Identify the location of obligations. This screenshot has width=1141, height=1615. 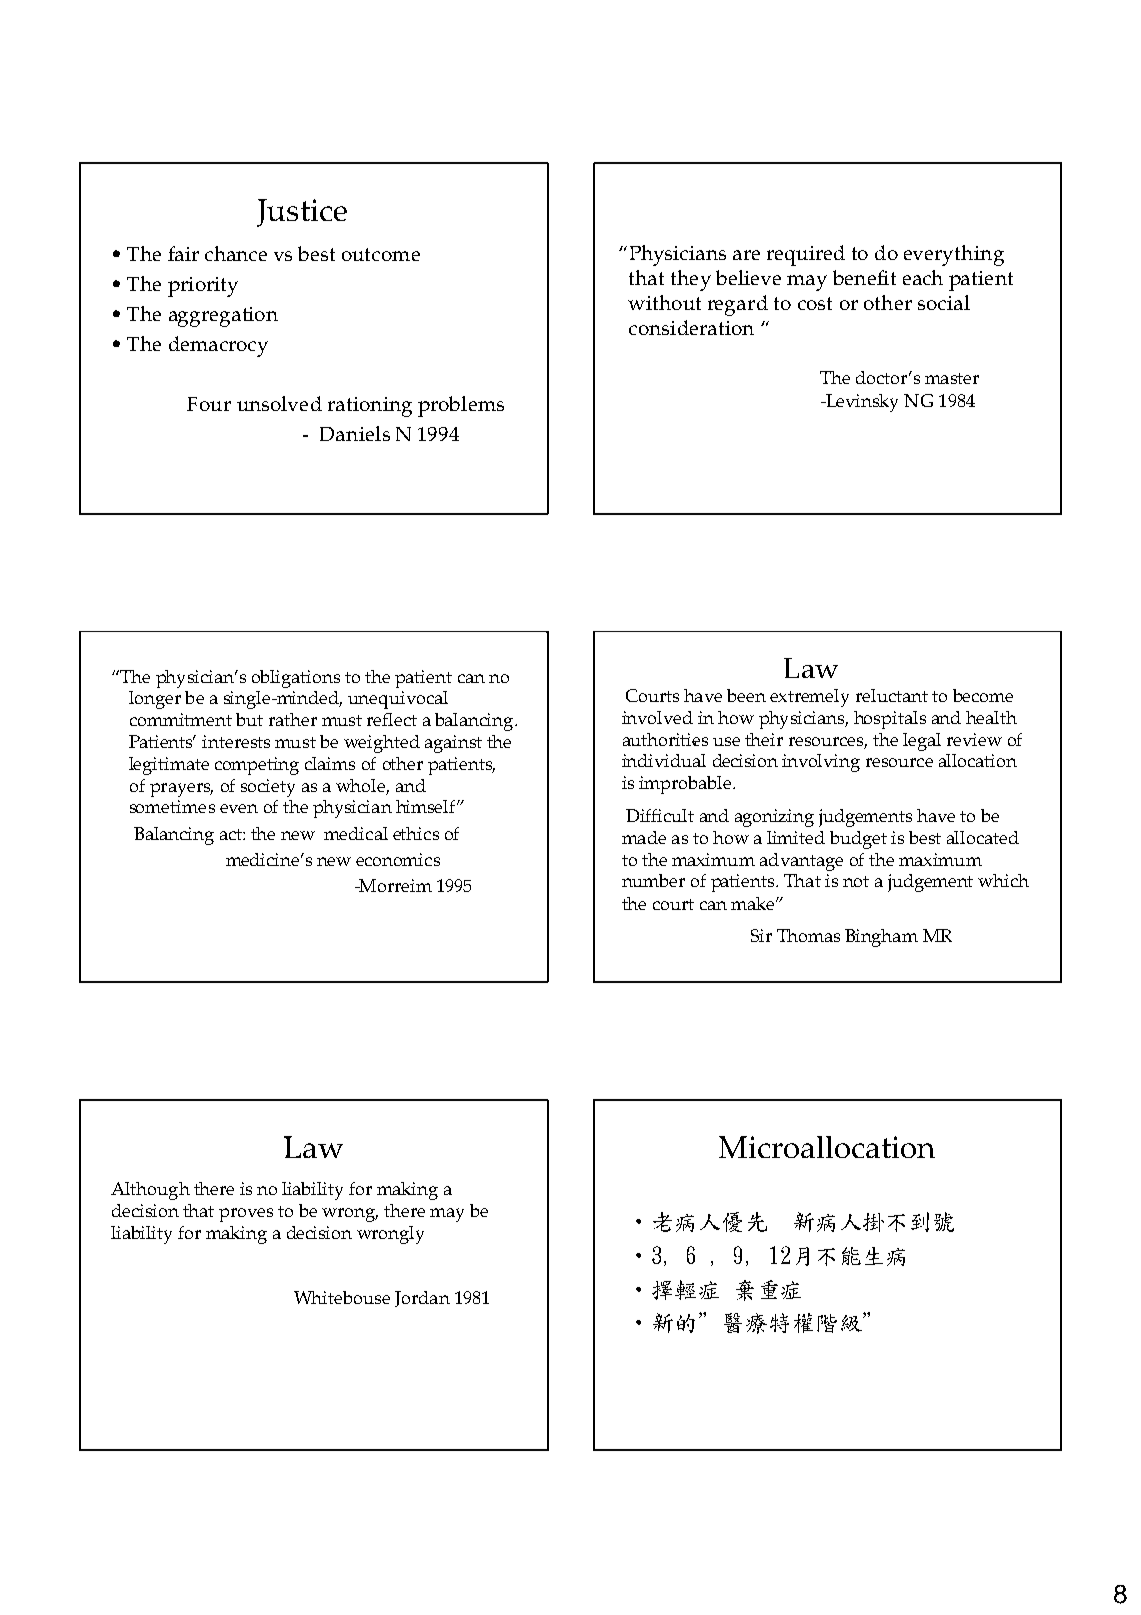
(296, 679).
